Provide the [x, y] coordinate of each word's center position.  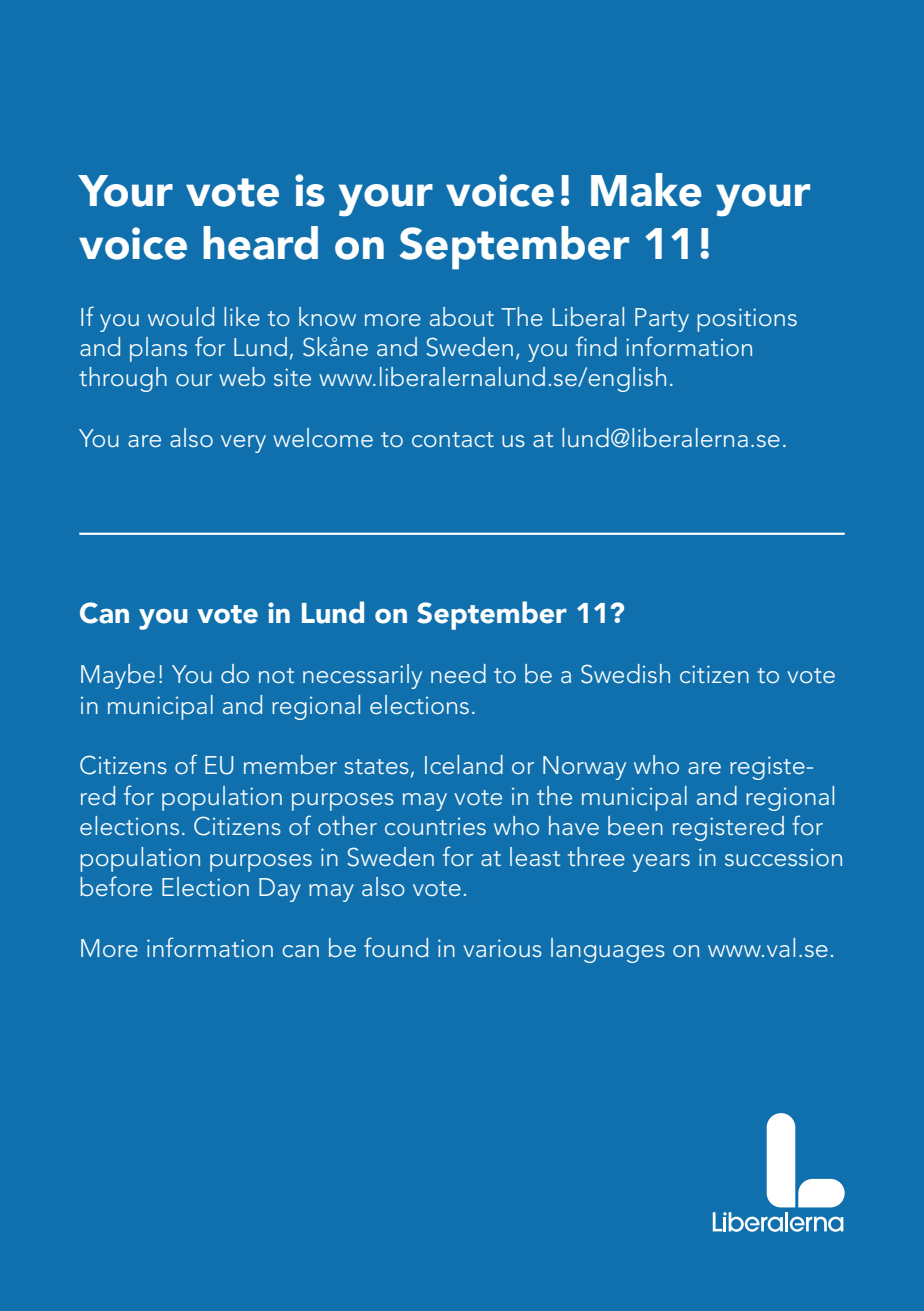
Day [280, 890]
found [396, 947]
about [462, 316]
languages [608, 950]
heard [260, 243]
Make [646, 190]
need [458, 673]
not [276, 675]
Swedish [625, 674]
